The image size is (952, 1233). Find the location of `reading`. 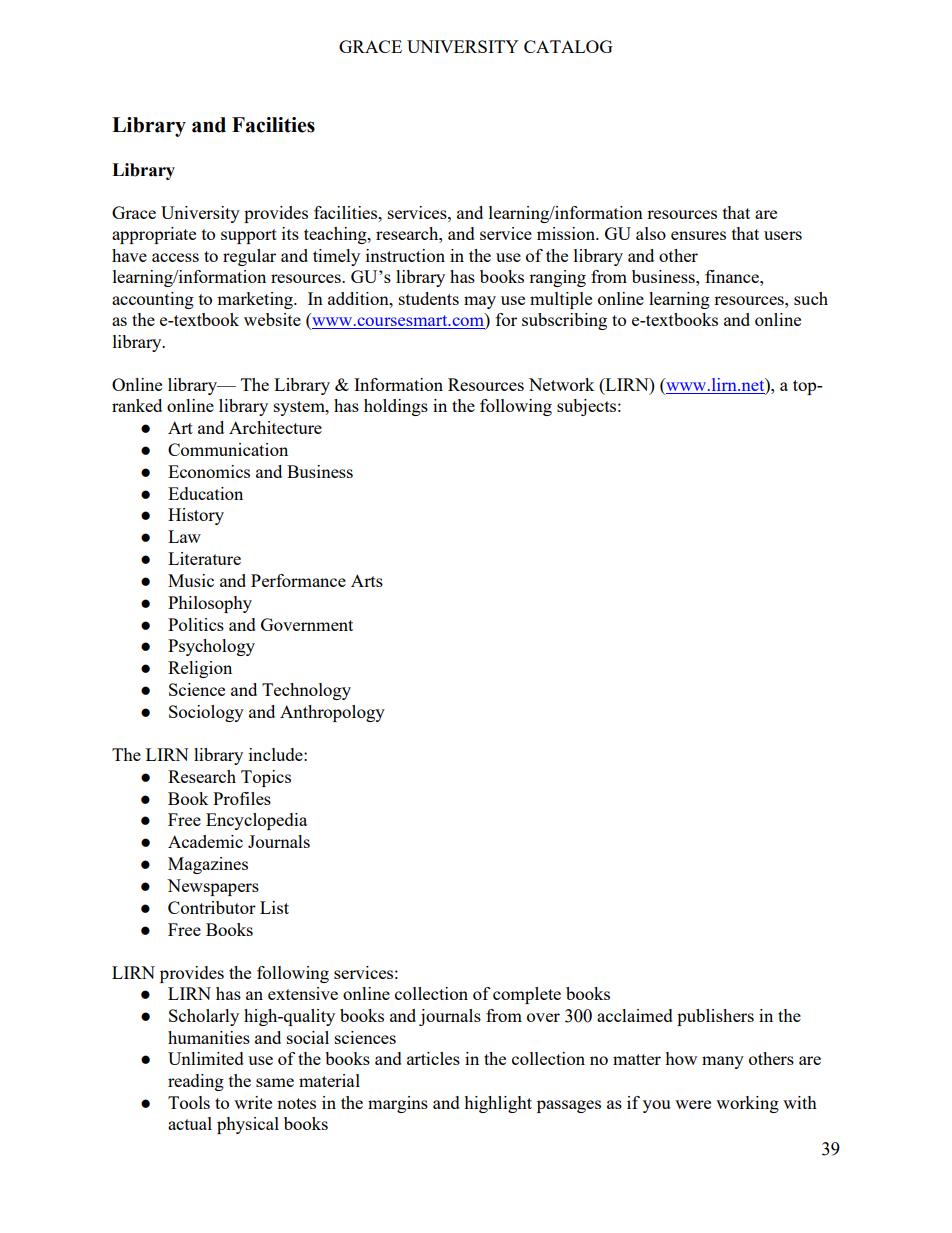

reading is located at coordinates (196, 1082).
